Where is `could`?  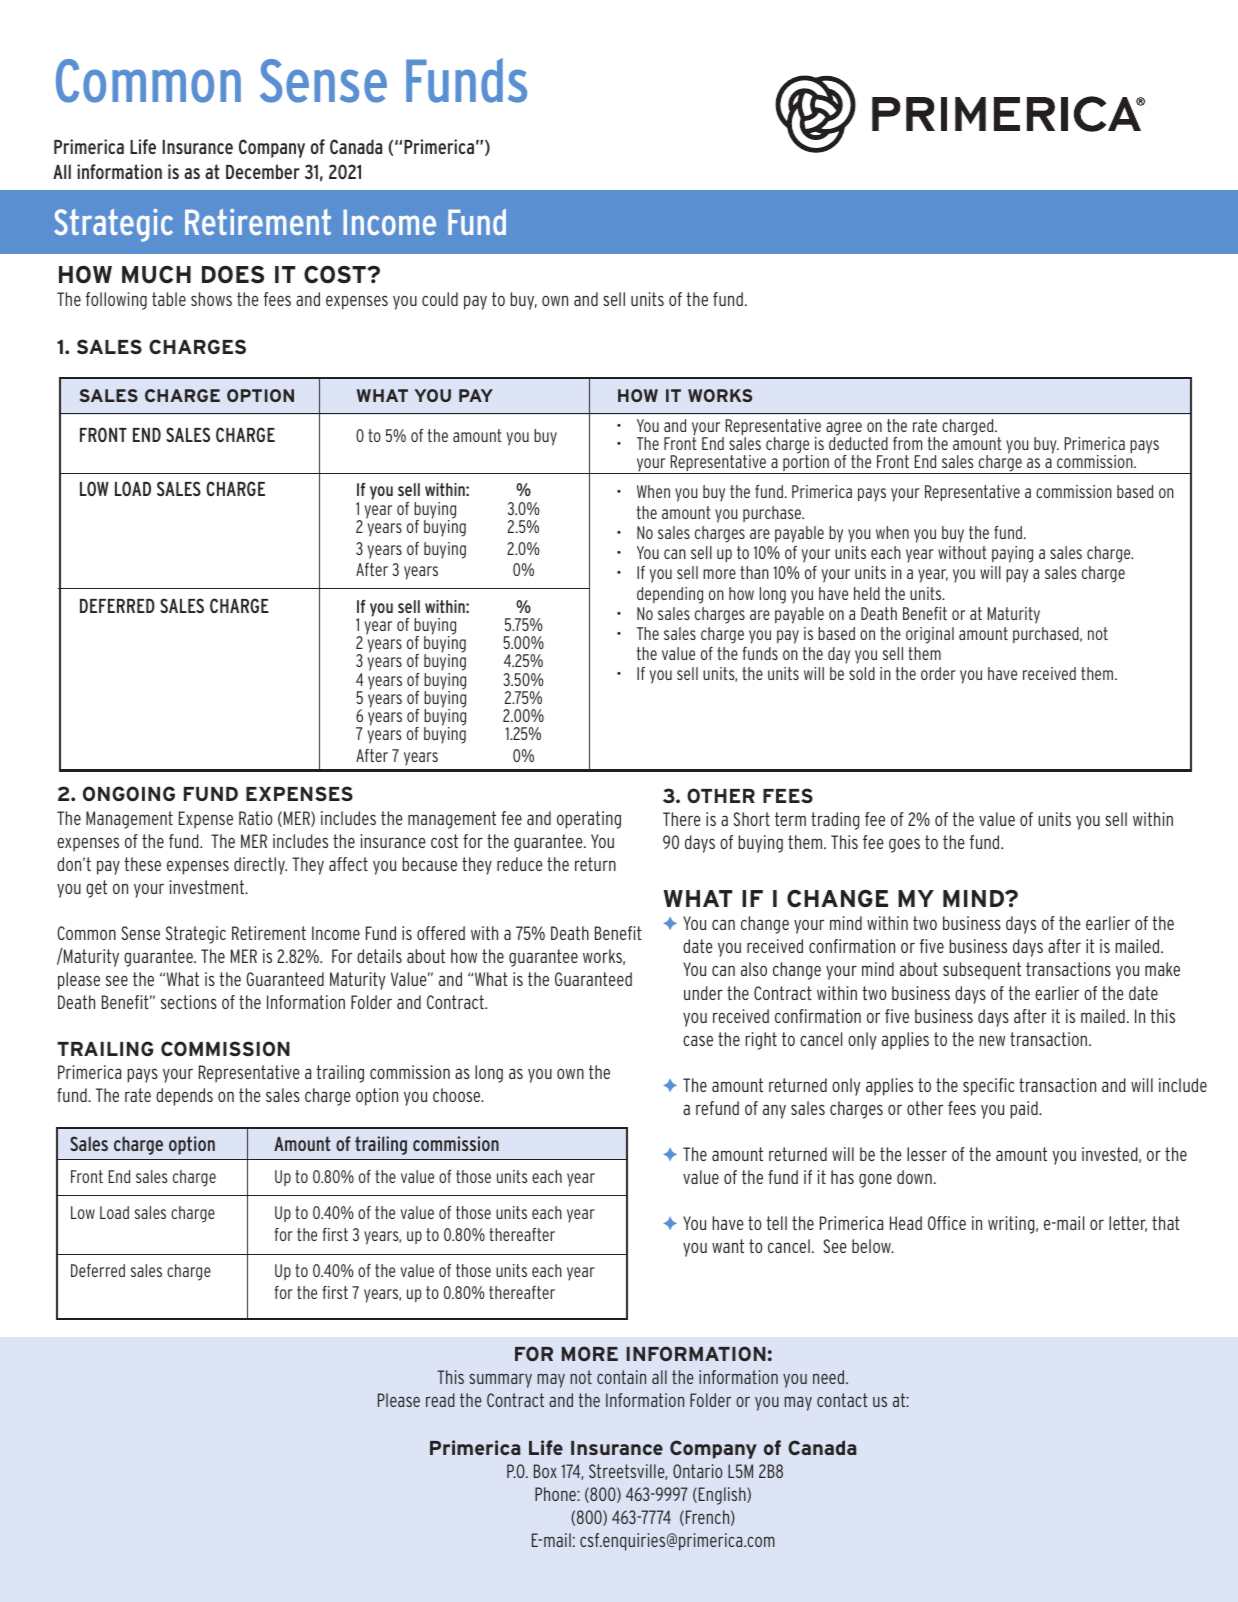 could is located at coordinates (440, 299).
